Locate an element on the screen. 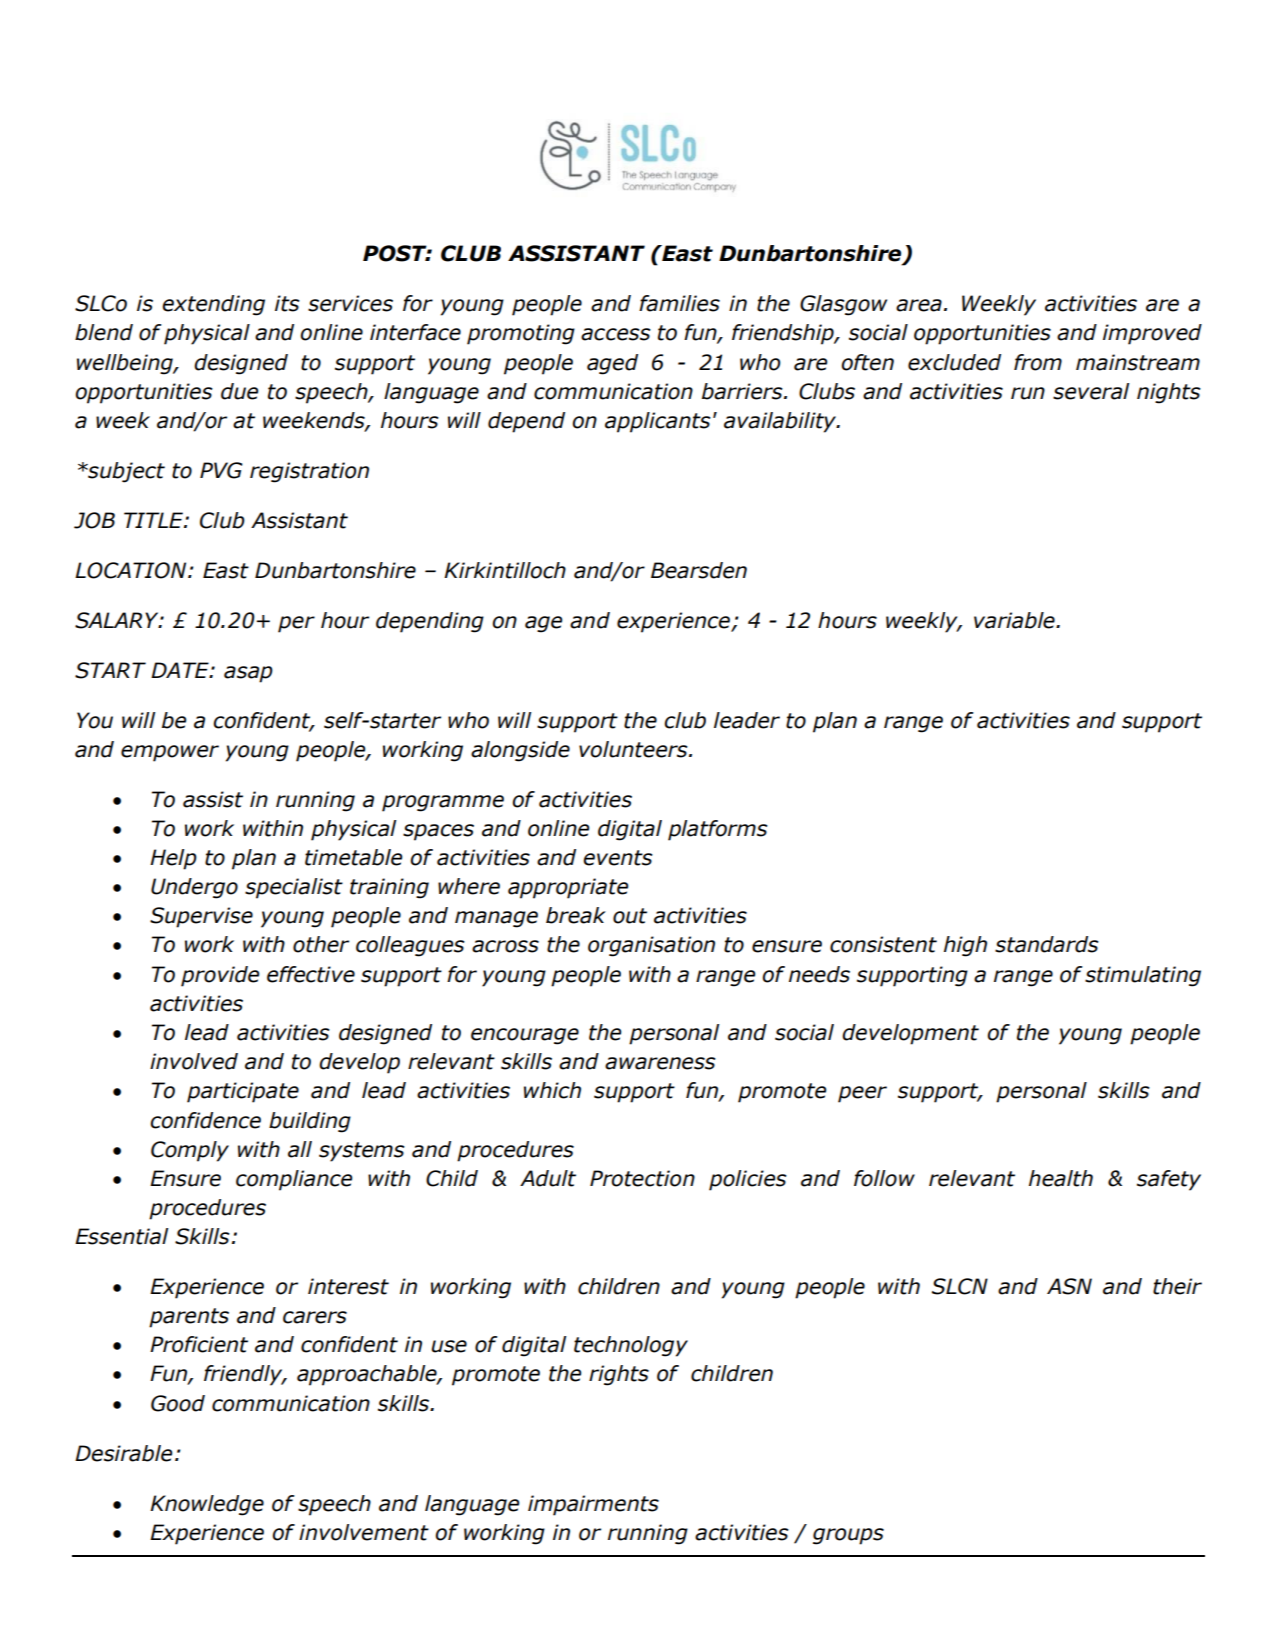  access is located at coordinates (616, 334).
